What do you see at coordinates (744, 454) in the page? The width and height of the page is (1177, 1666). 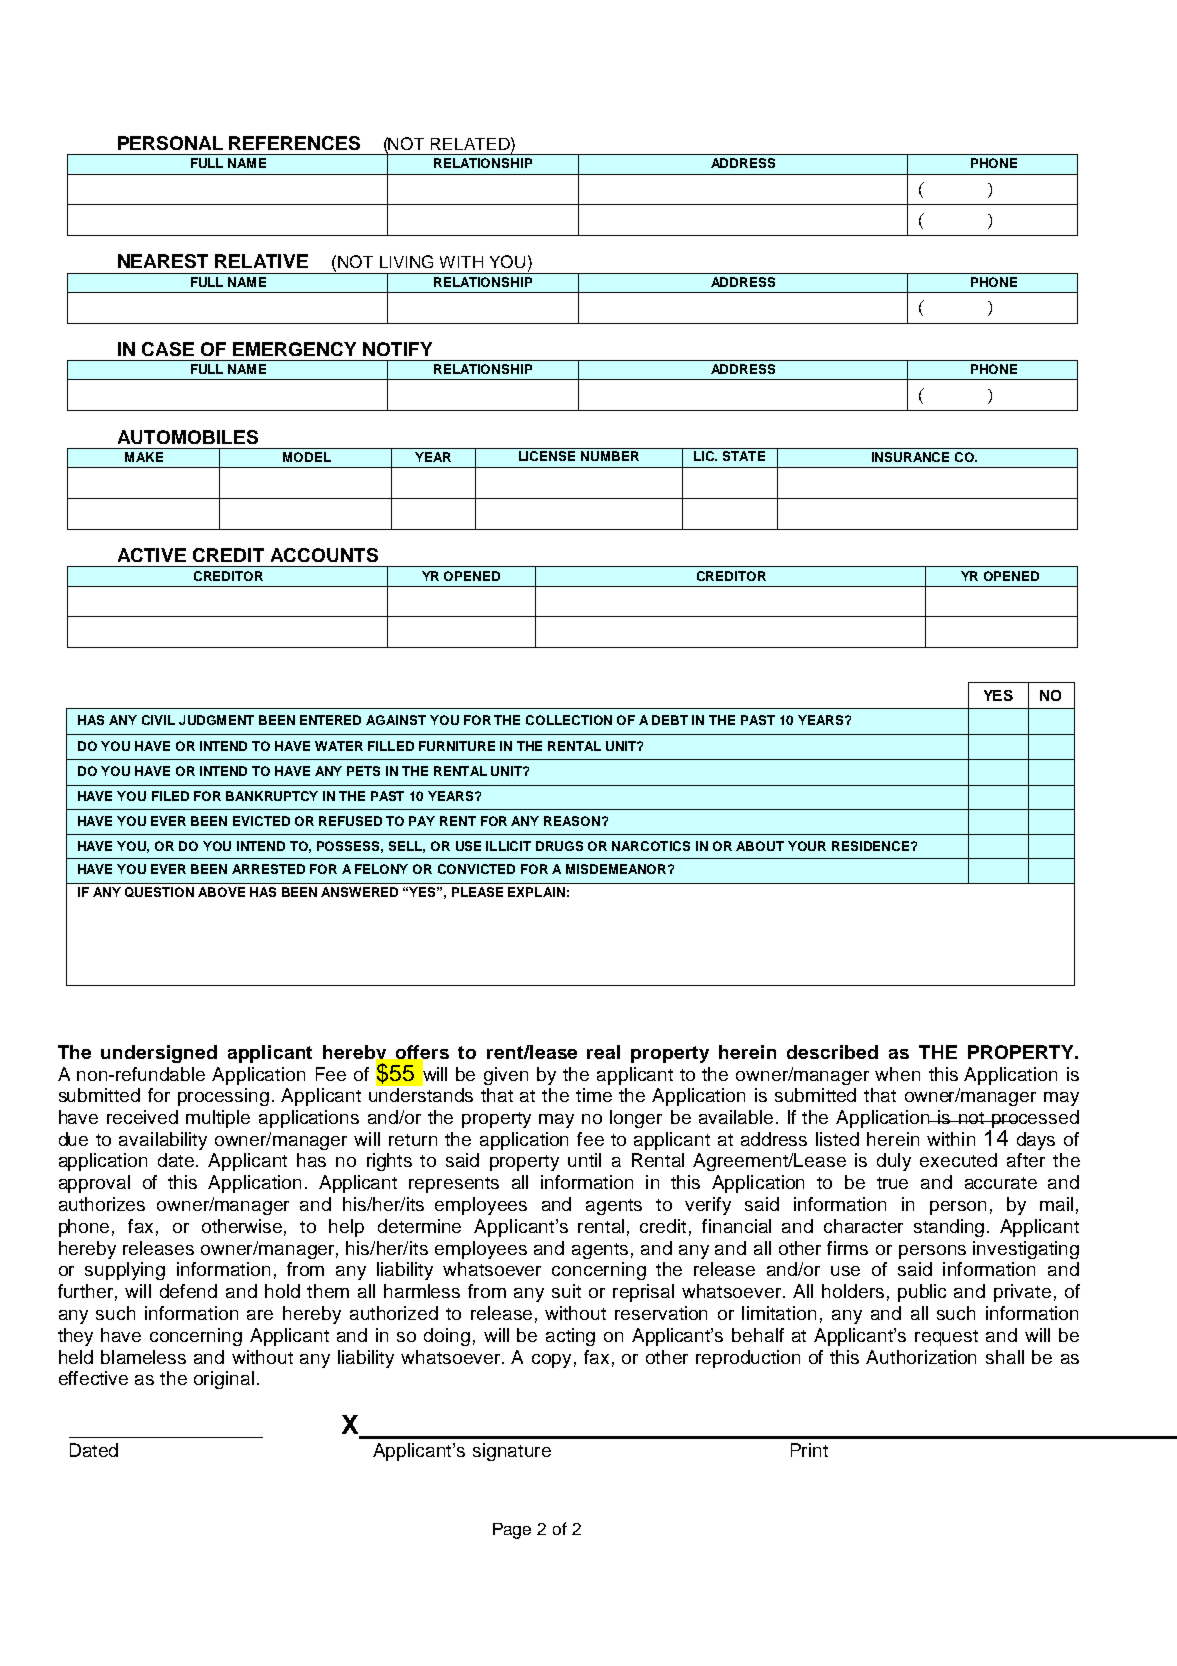 I see `STATE` at bounding box center [744, 454].
